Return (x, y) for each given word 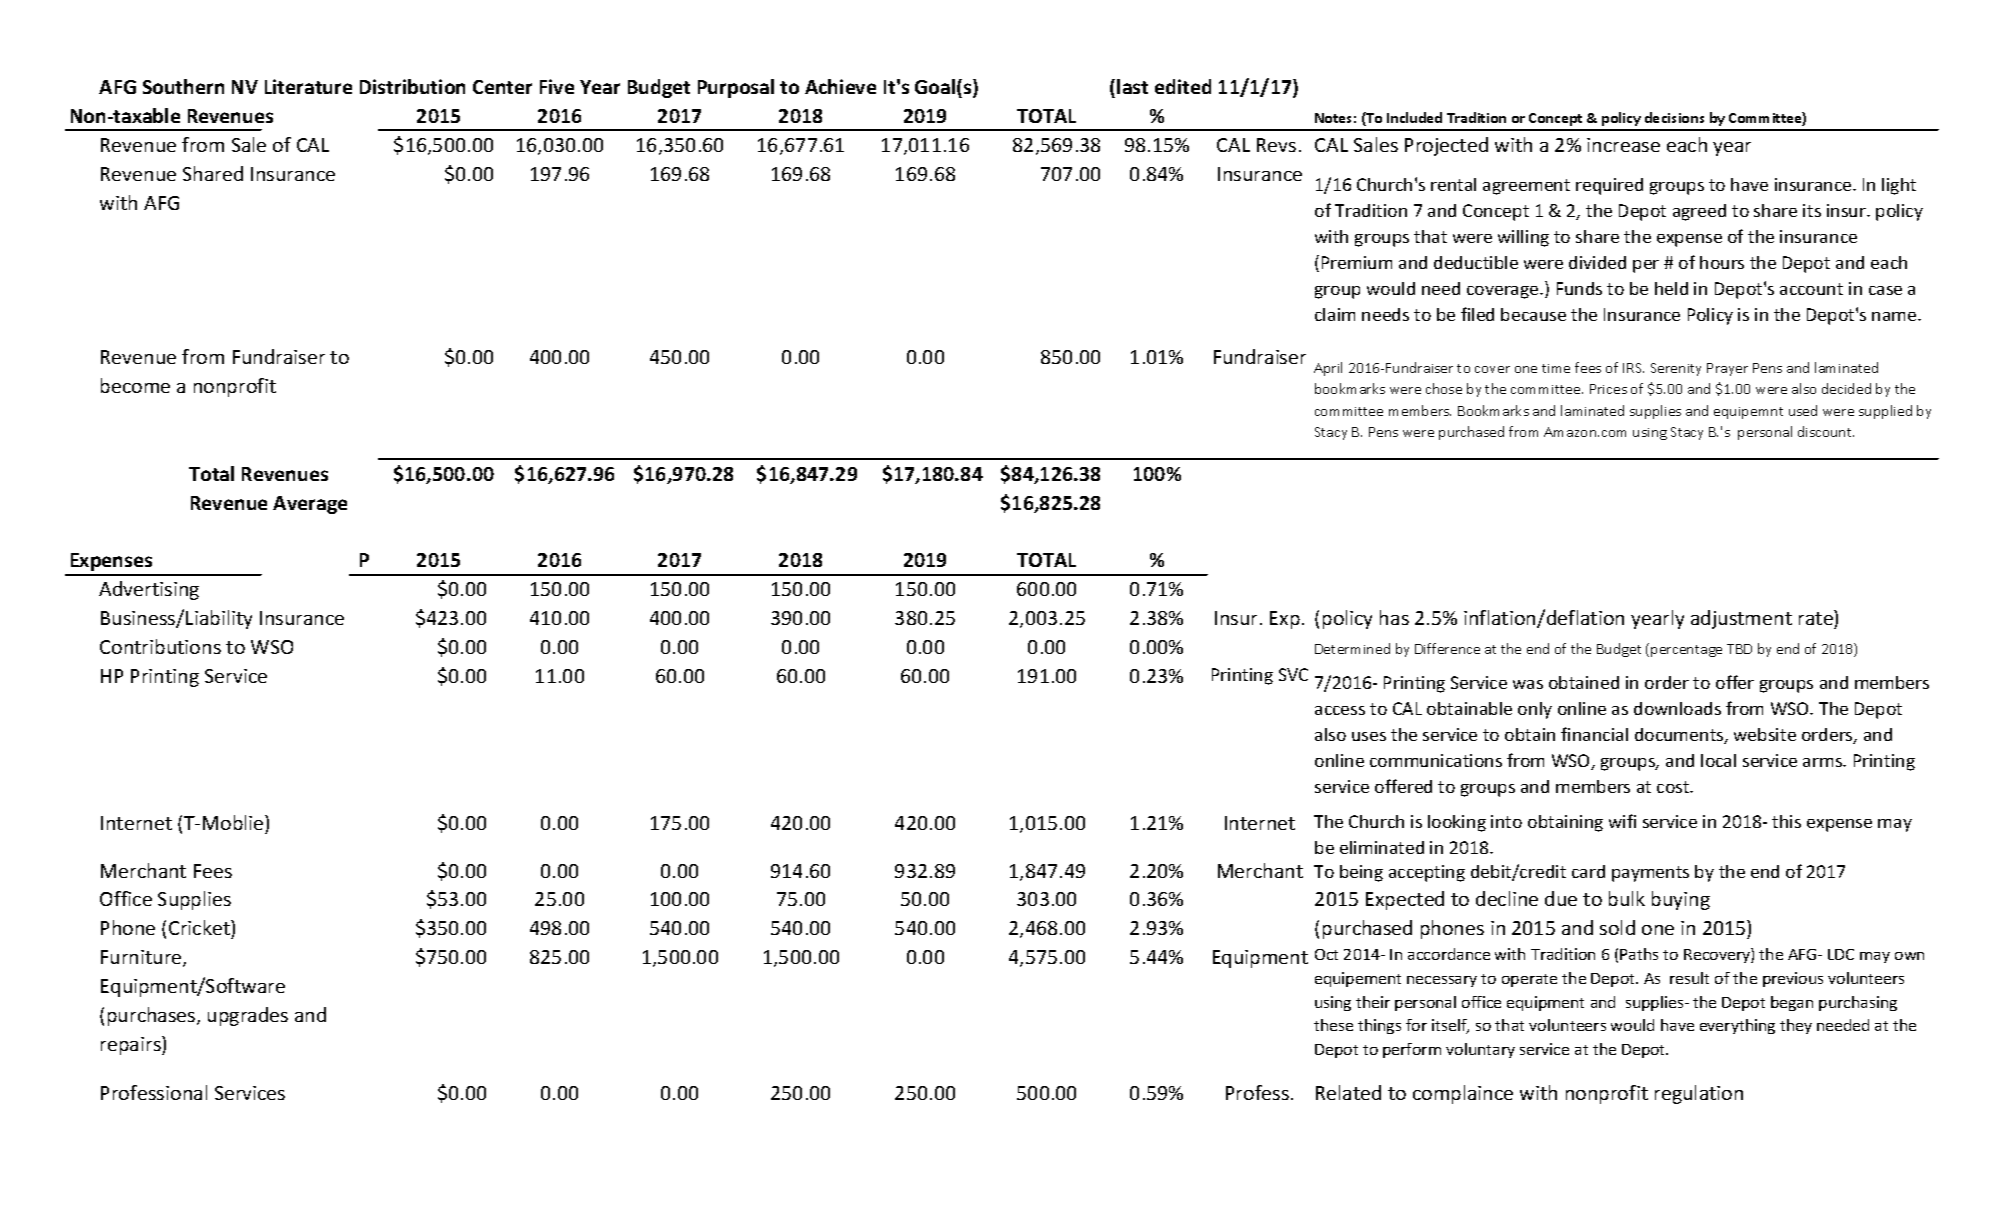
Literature (308, 86)
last (1132, 86)
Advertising (149, 590)
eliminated (1382, 847)
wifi (1622, 821)
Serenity (1676, 369)
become (135, 385)
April (1328, 369)
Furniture (142, 958)
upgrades (248, 1016)
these (1333, 1025)
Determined (1352, 648)
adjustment (1741, 619)
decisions (1674, 117)
